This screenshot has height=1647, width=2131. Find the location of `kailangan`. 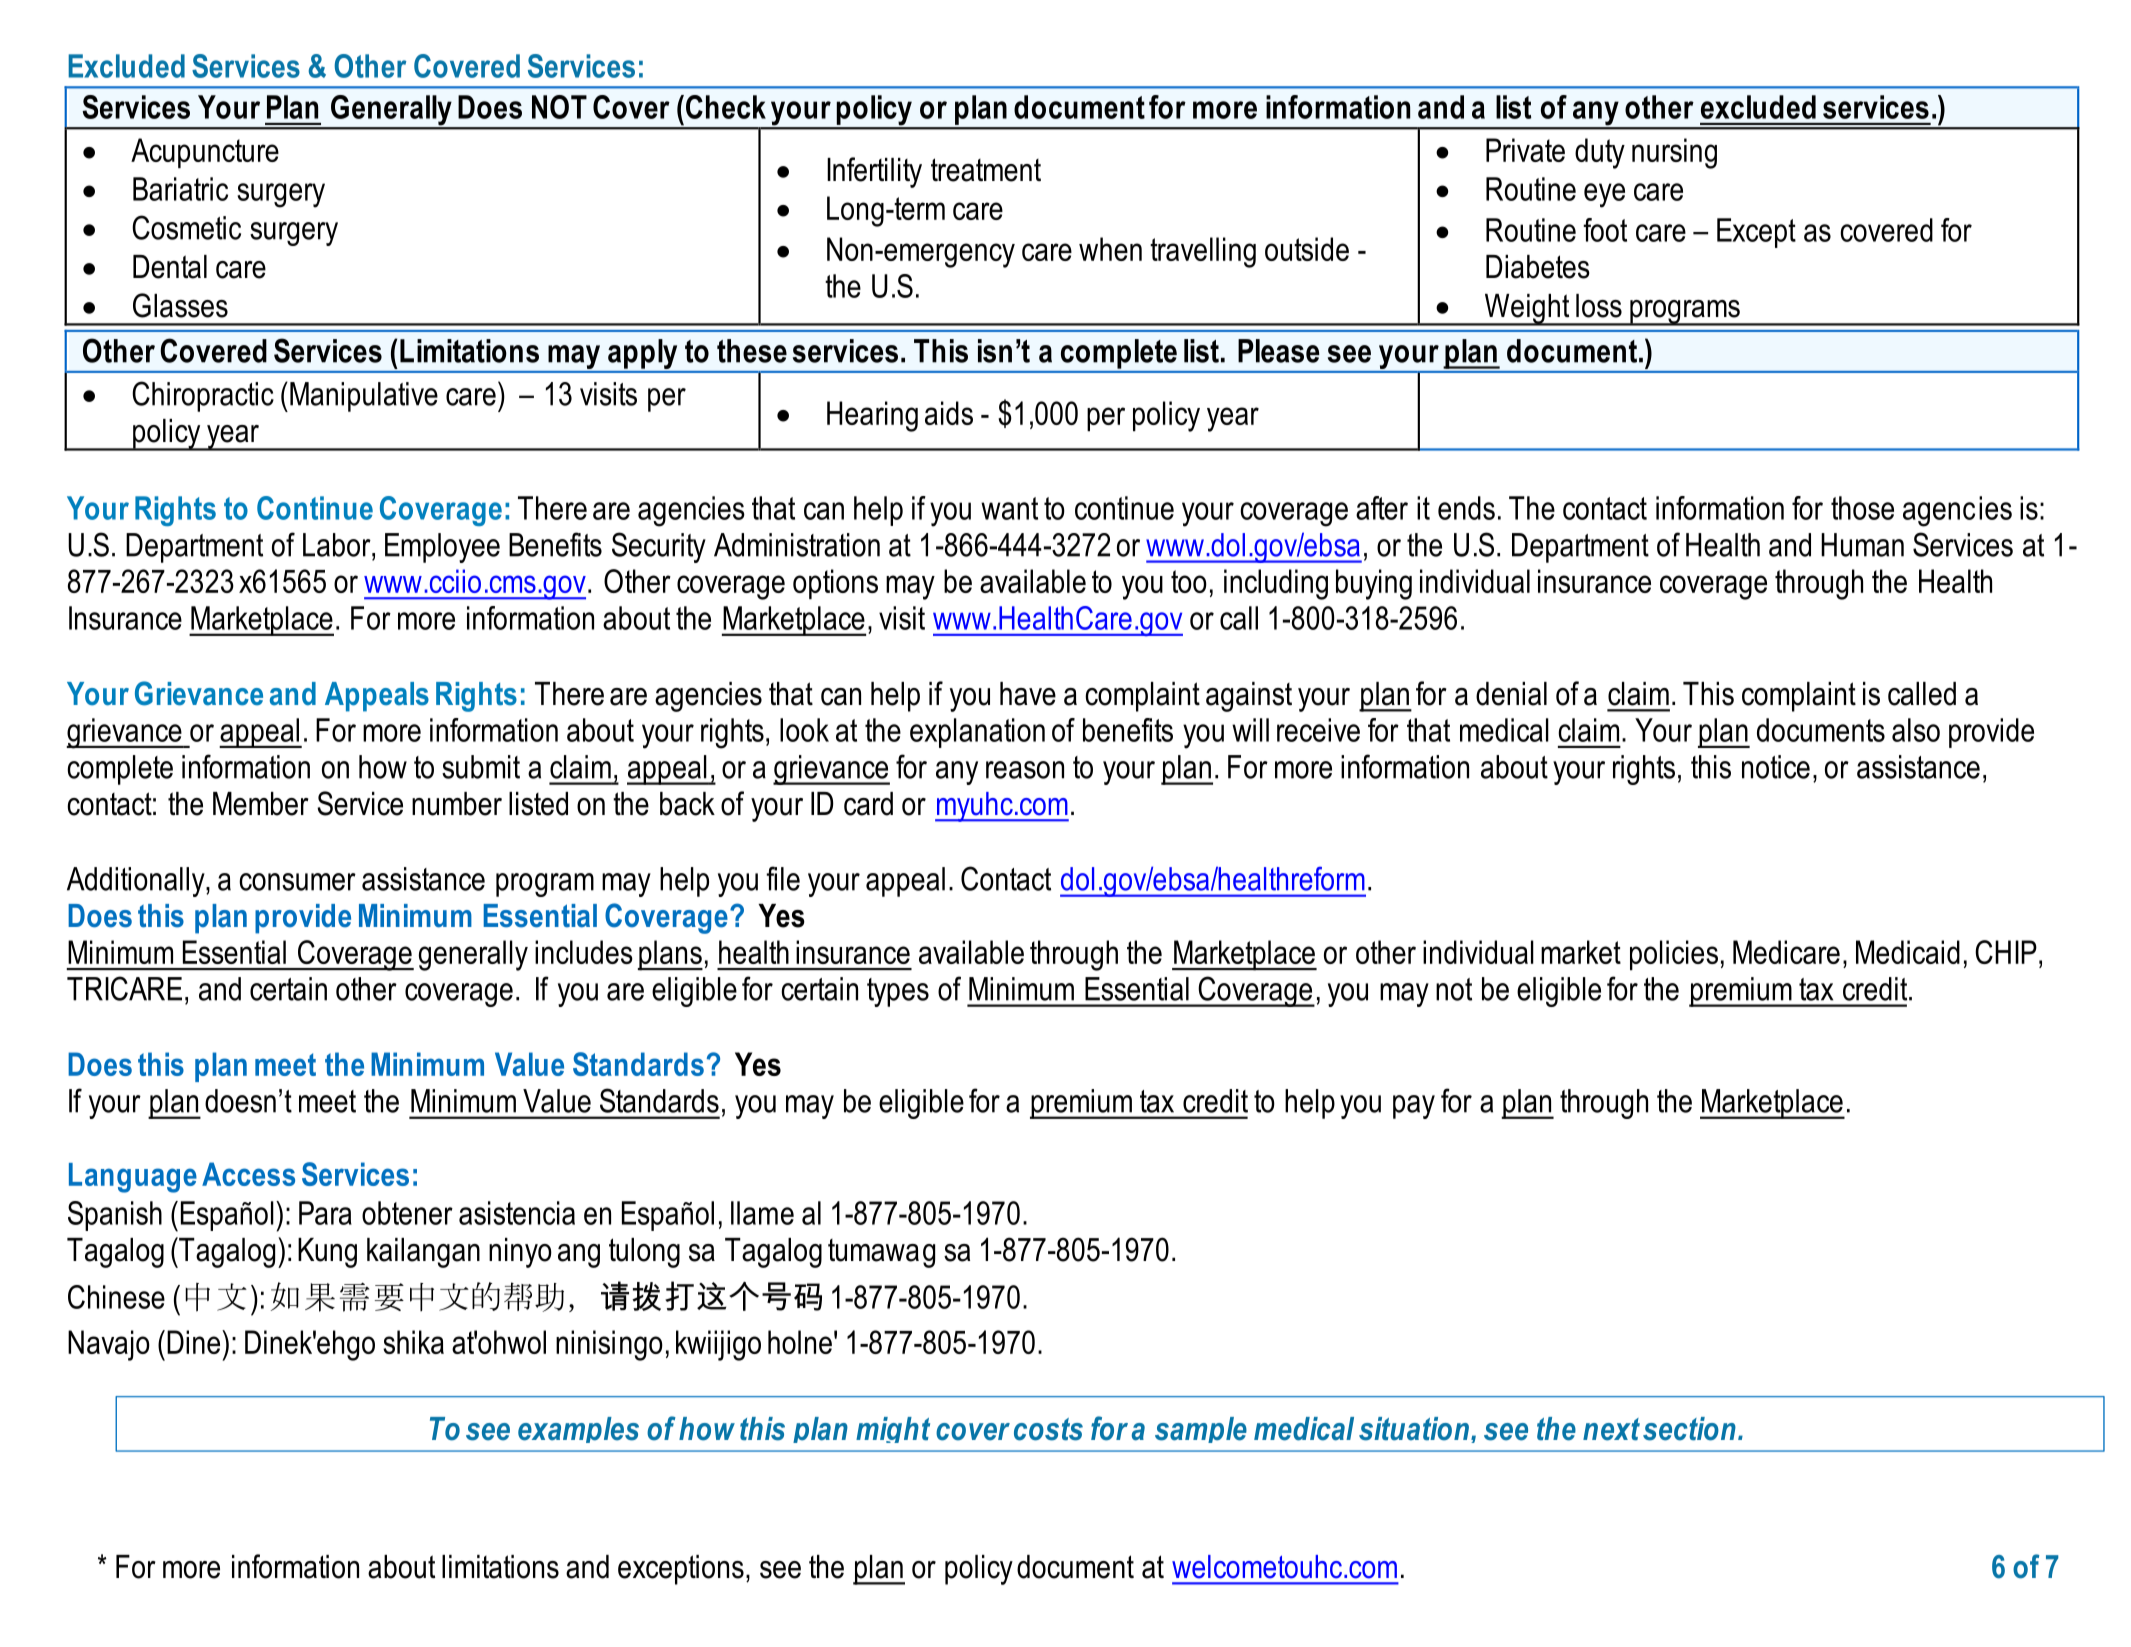

kailangan is located at coordinates (423, 1253).
